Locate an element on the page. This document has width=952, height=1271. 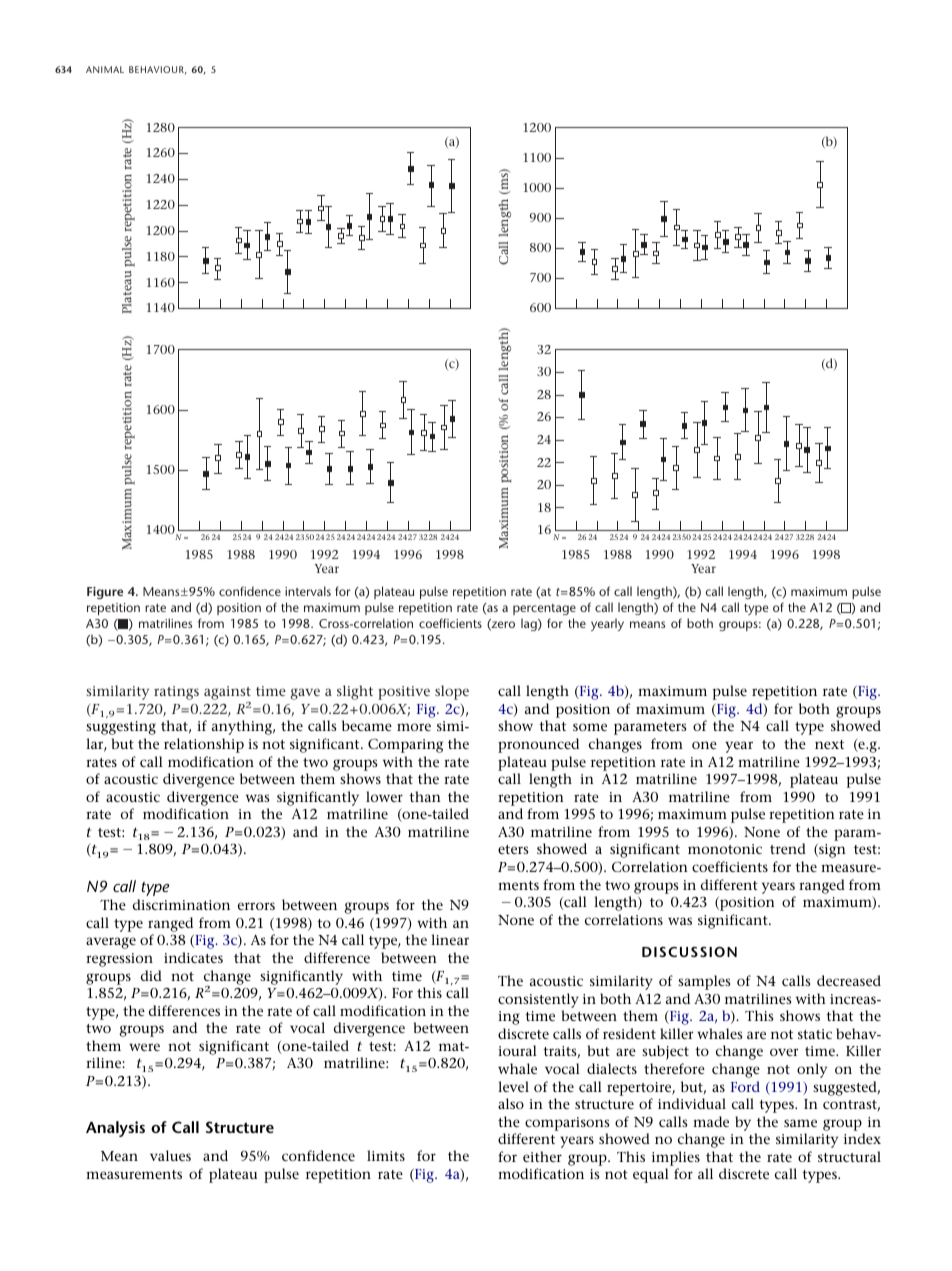
slope is located at coordinates (452, 692).
